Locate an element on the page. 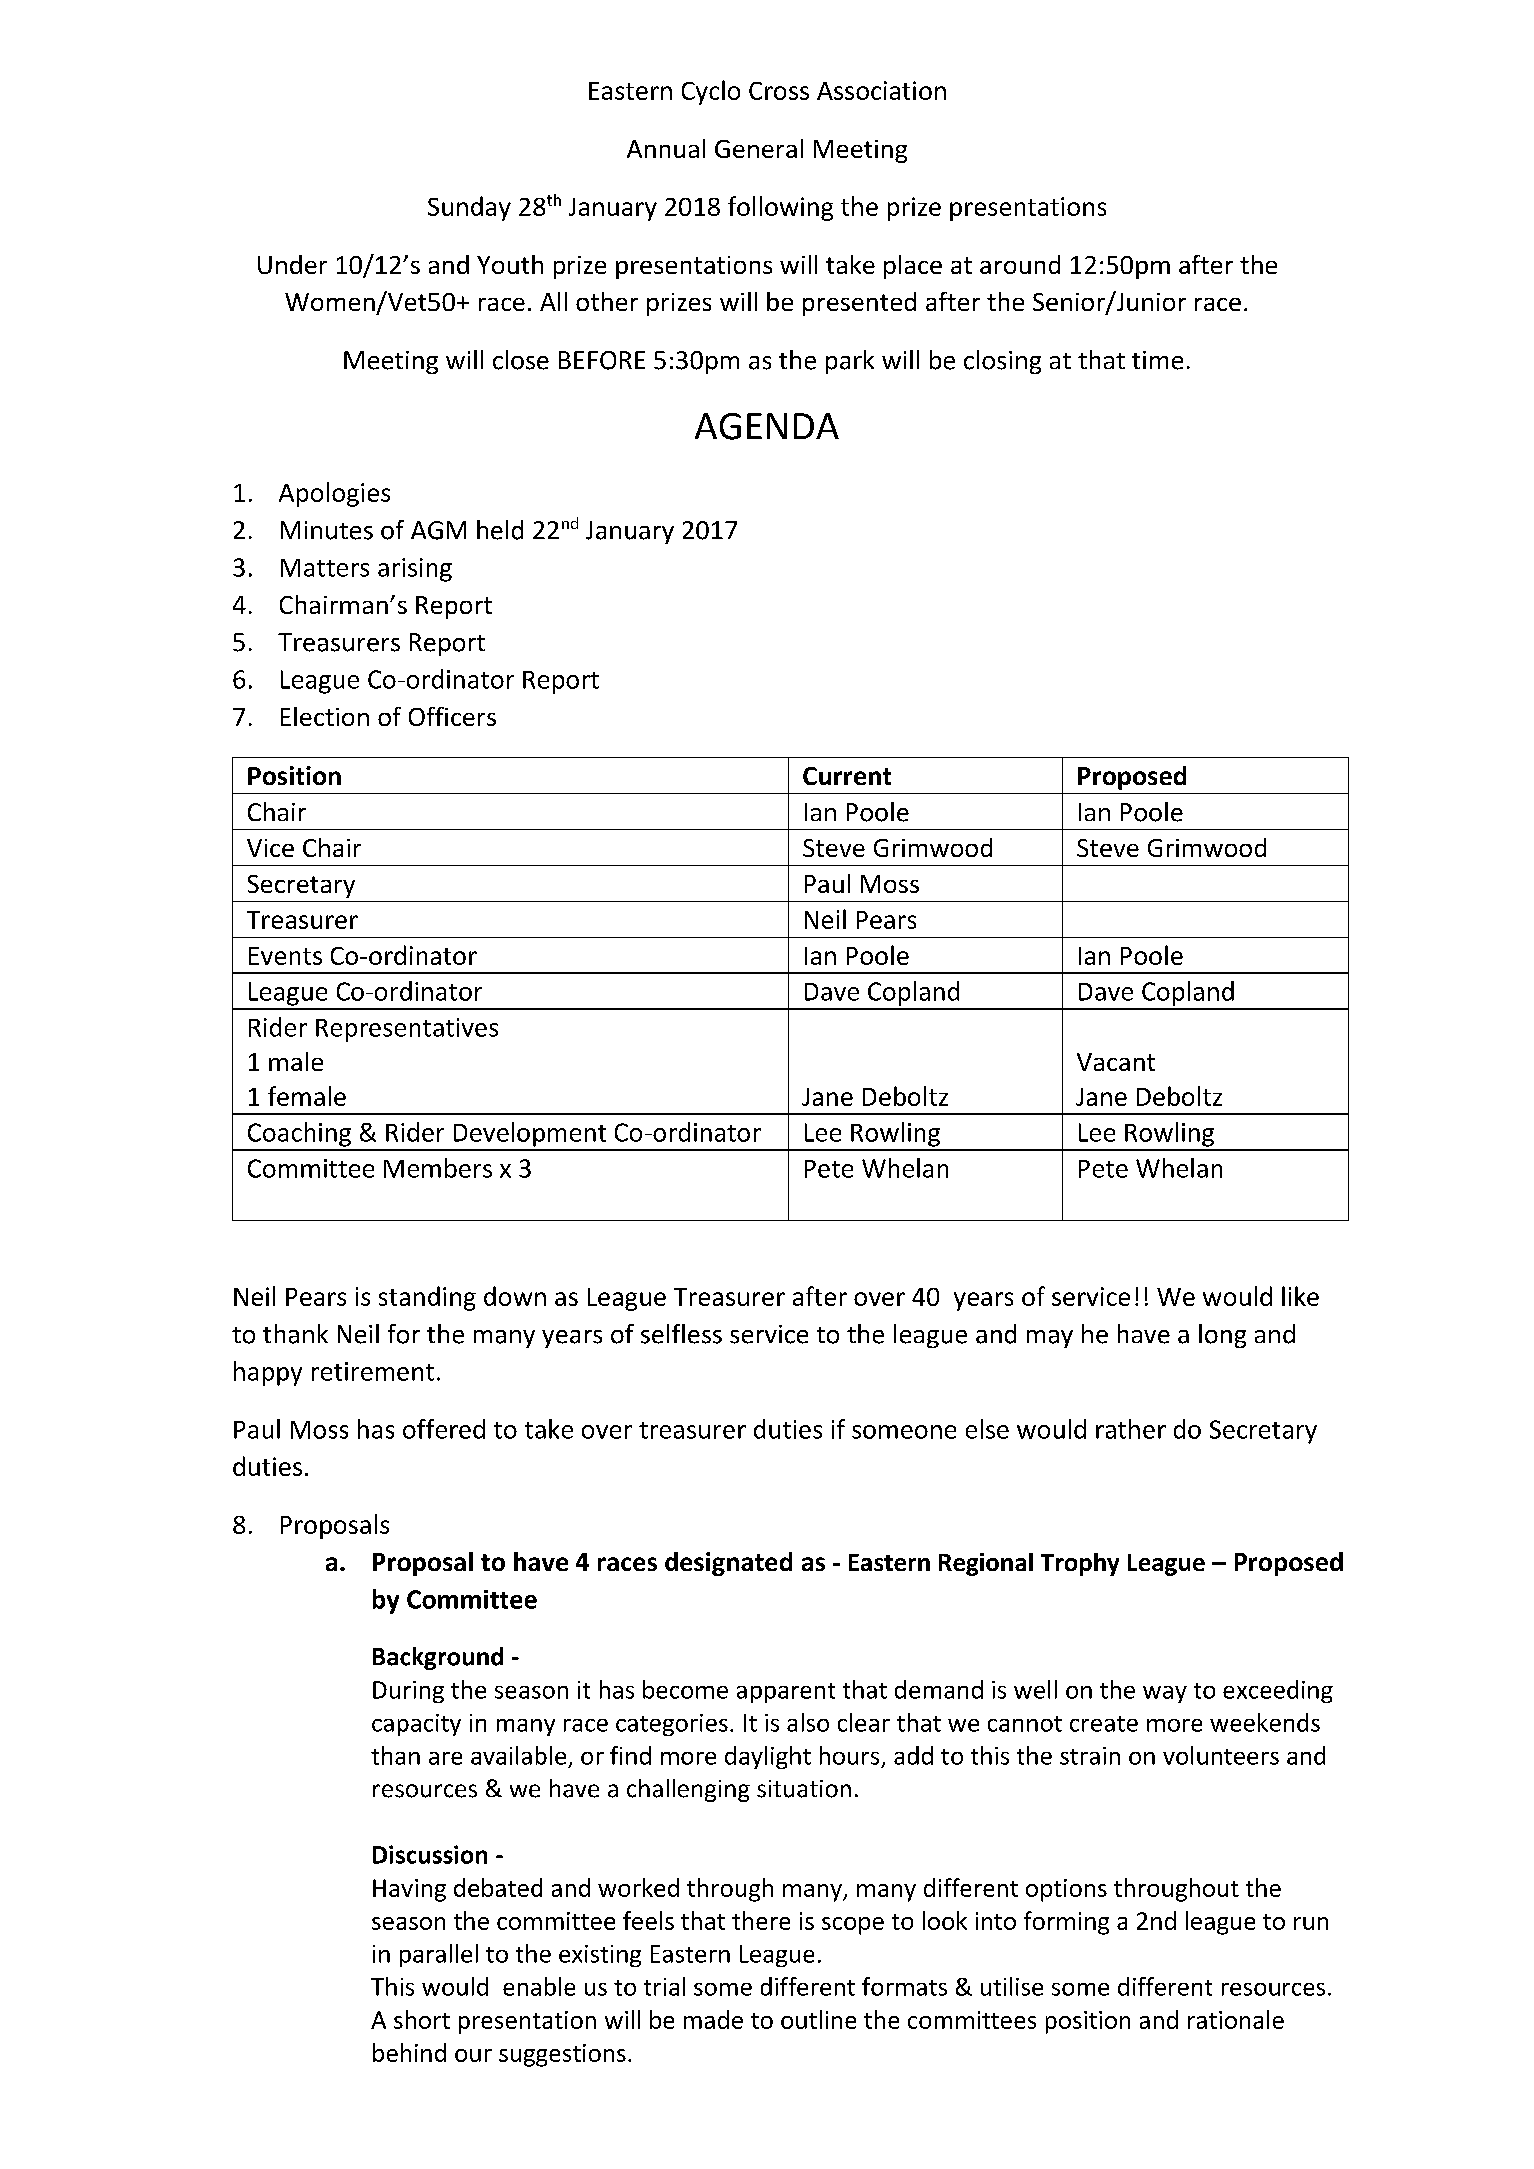  time is located at coordinates (1157, 360).
